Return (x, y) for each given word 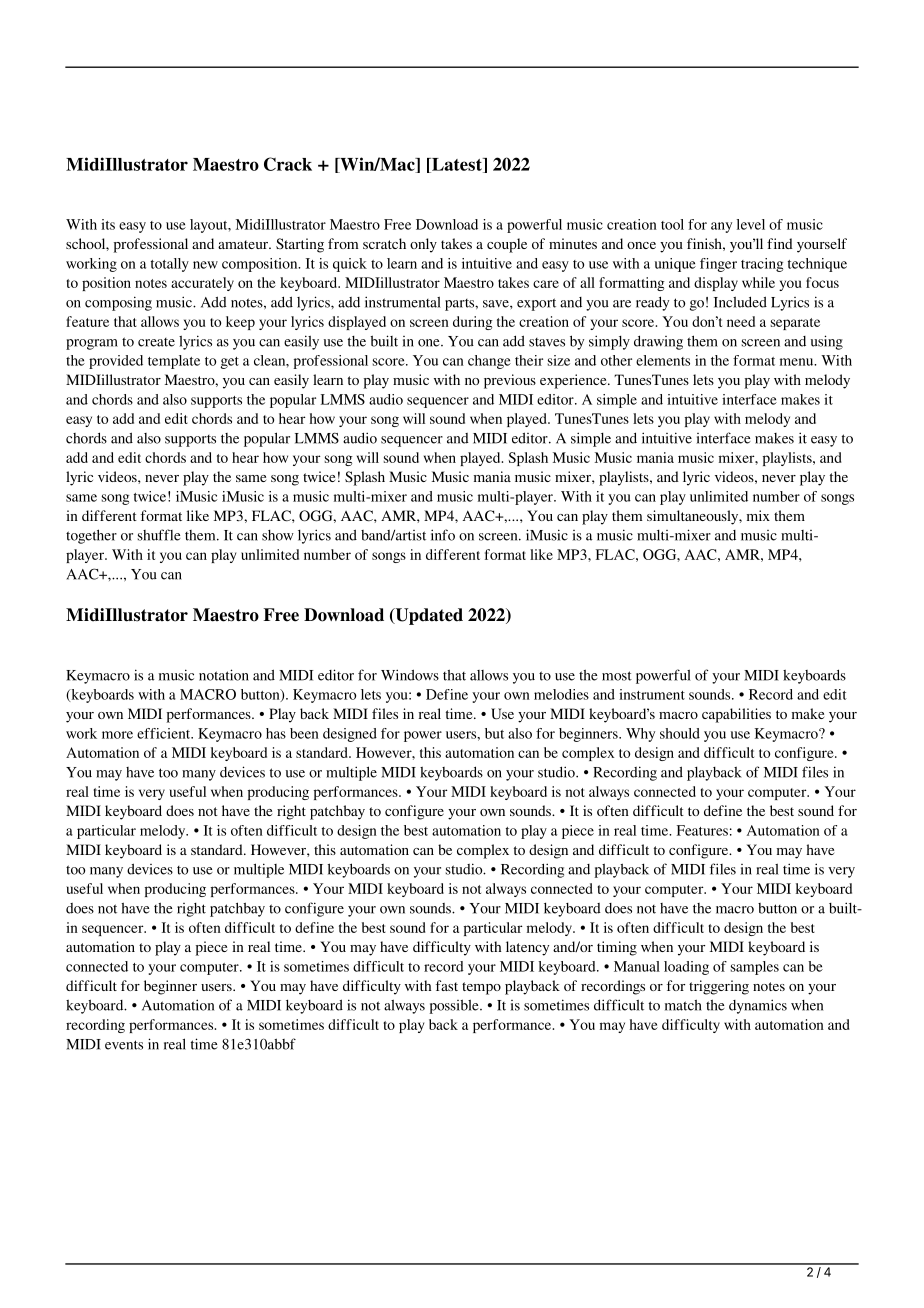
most (617, 676)
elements (663, 360)
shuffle (159, 535)
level (751, 224)
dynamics (758, 1006)
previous (510, 381)
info (443, 535)
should (680, 733)
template (174, 362)
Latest (457, 165)
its (108, 224)
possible (455, 1006)
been (304, 733)
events (124, 1045)
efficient (165, 733)
